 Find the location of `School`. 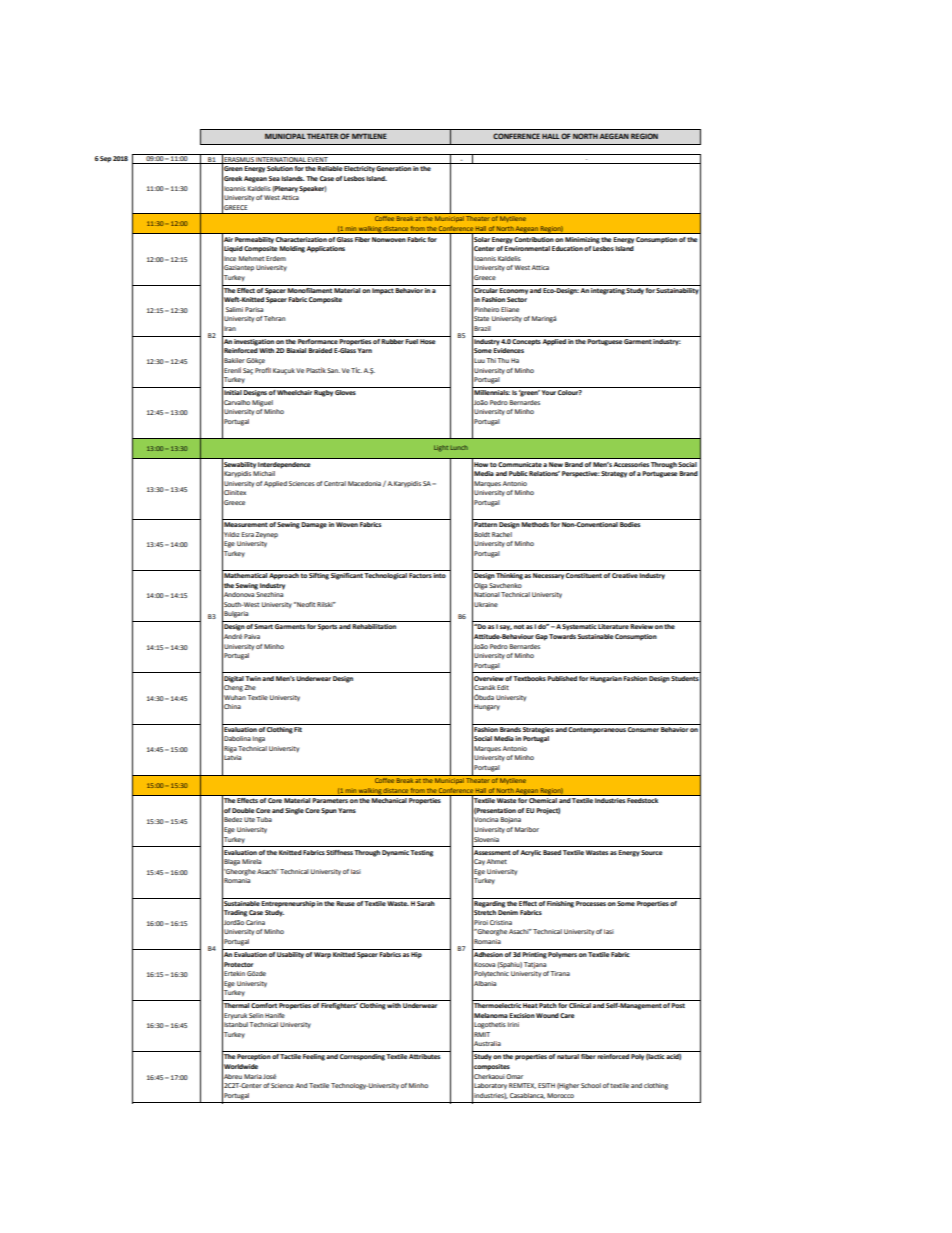

School is located at coordinates (591, 1085).
